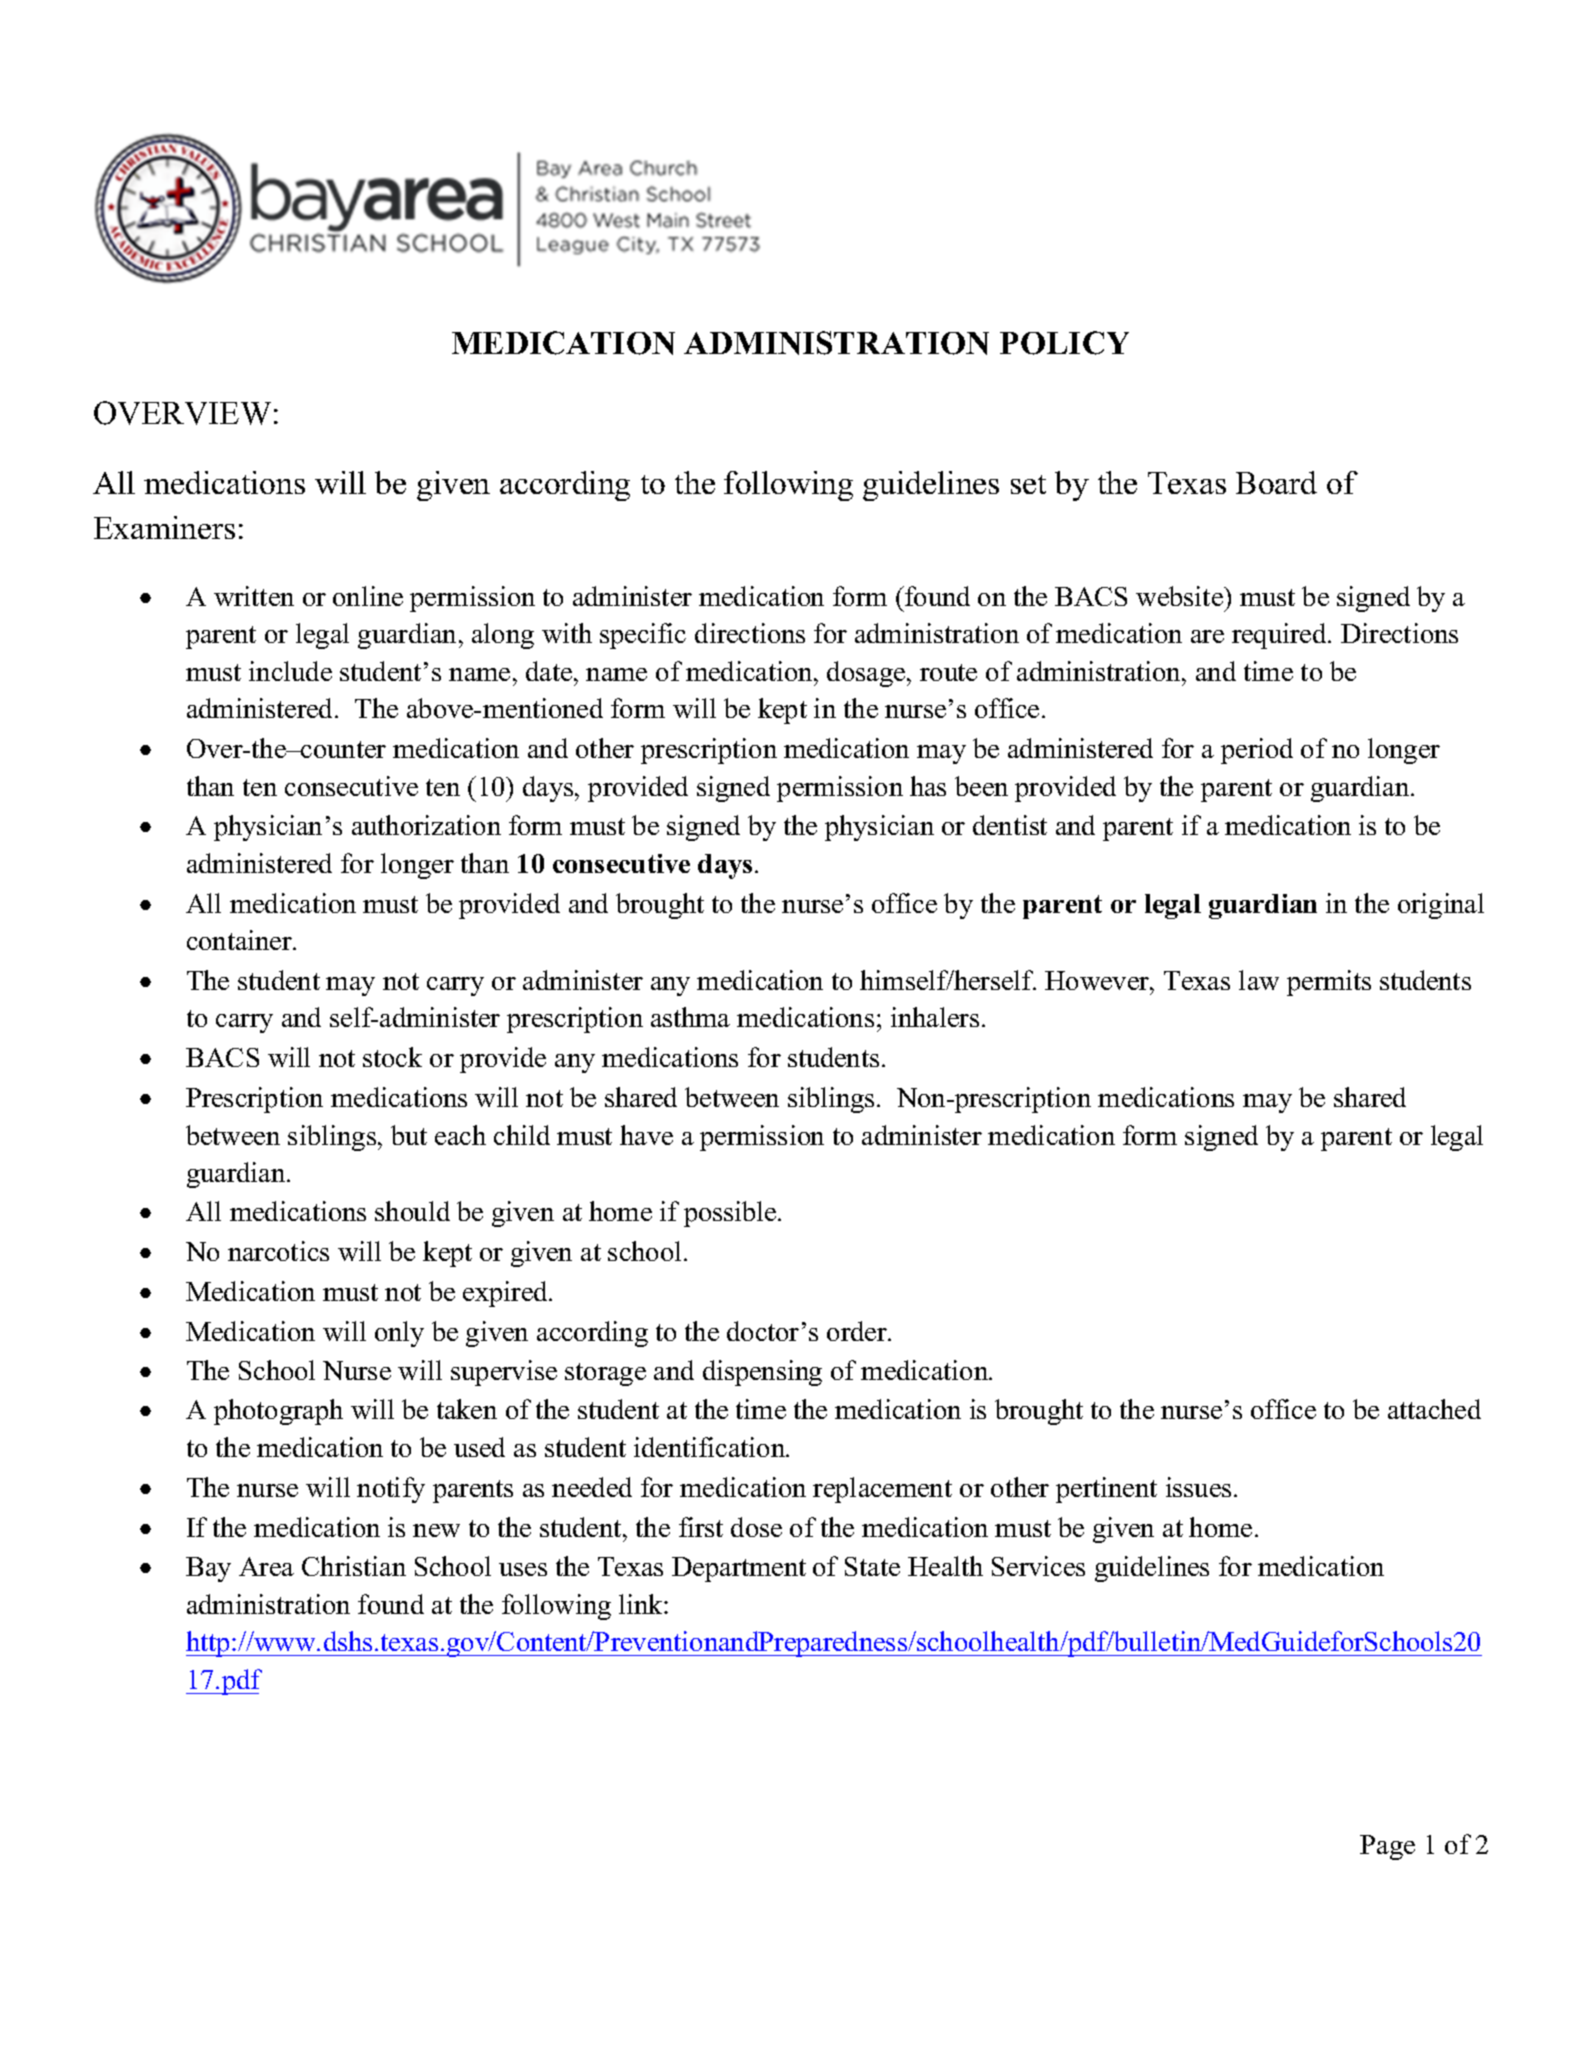  I want to click on authorization, so click(426, 825).
